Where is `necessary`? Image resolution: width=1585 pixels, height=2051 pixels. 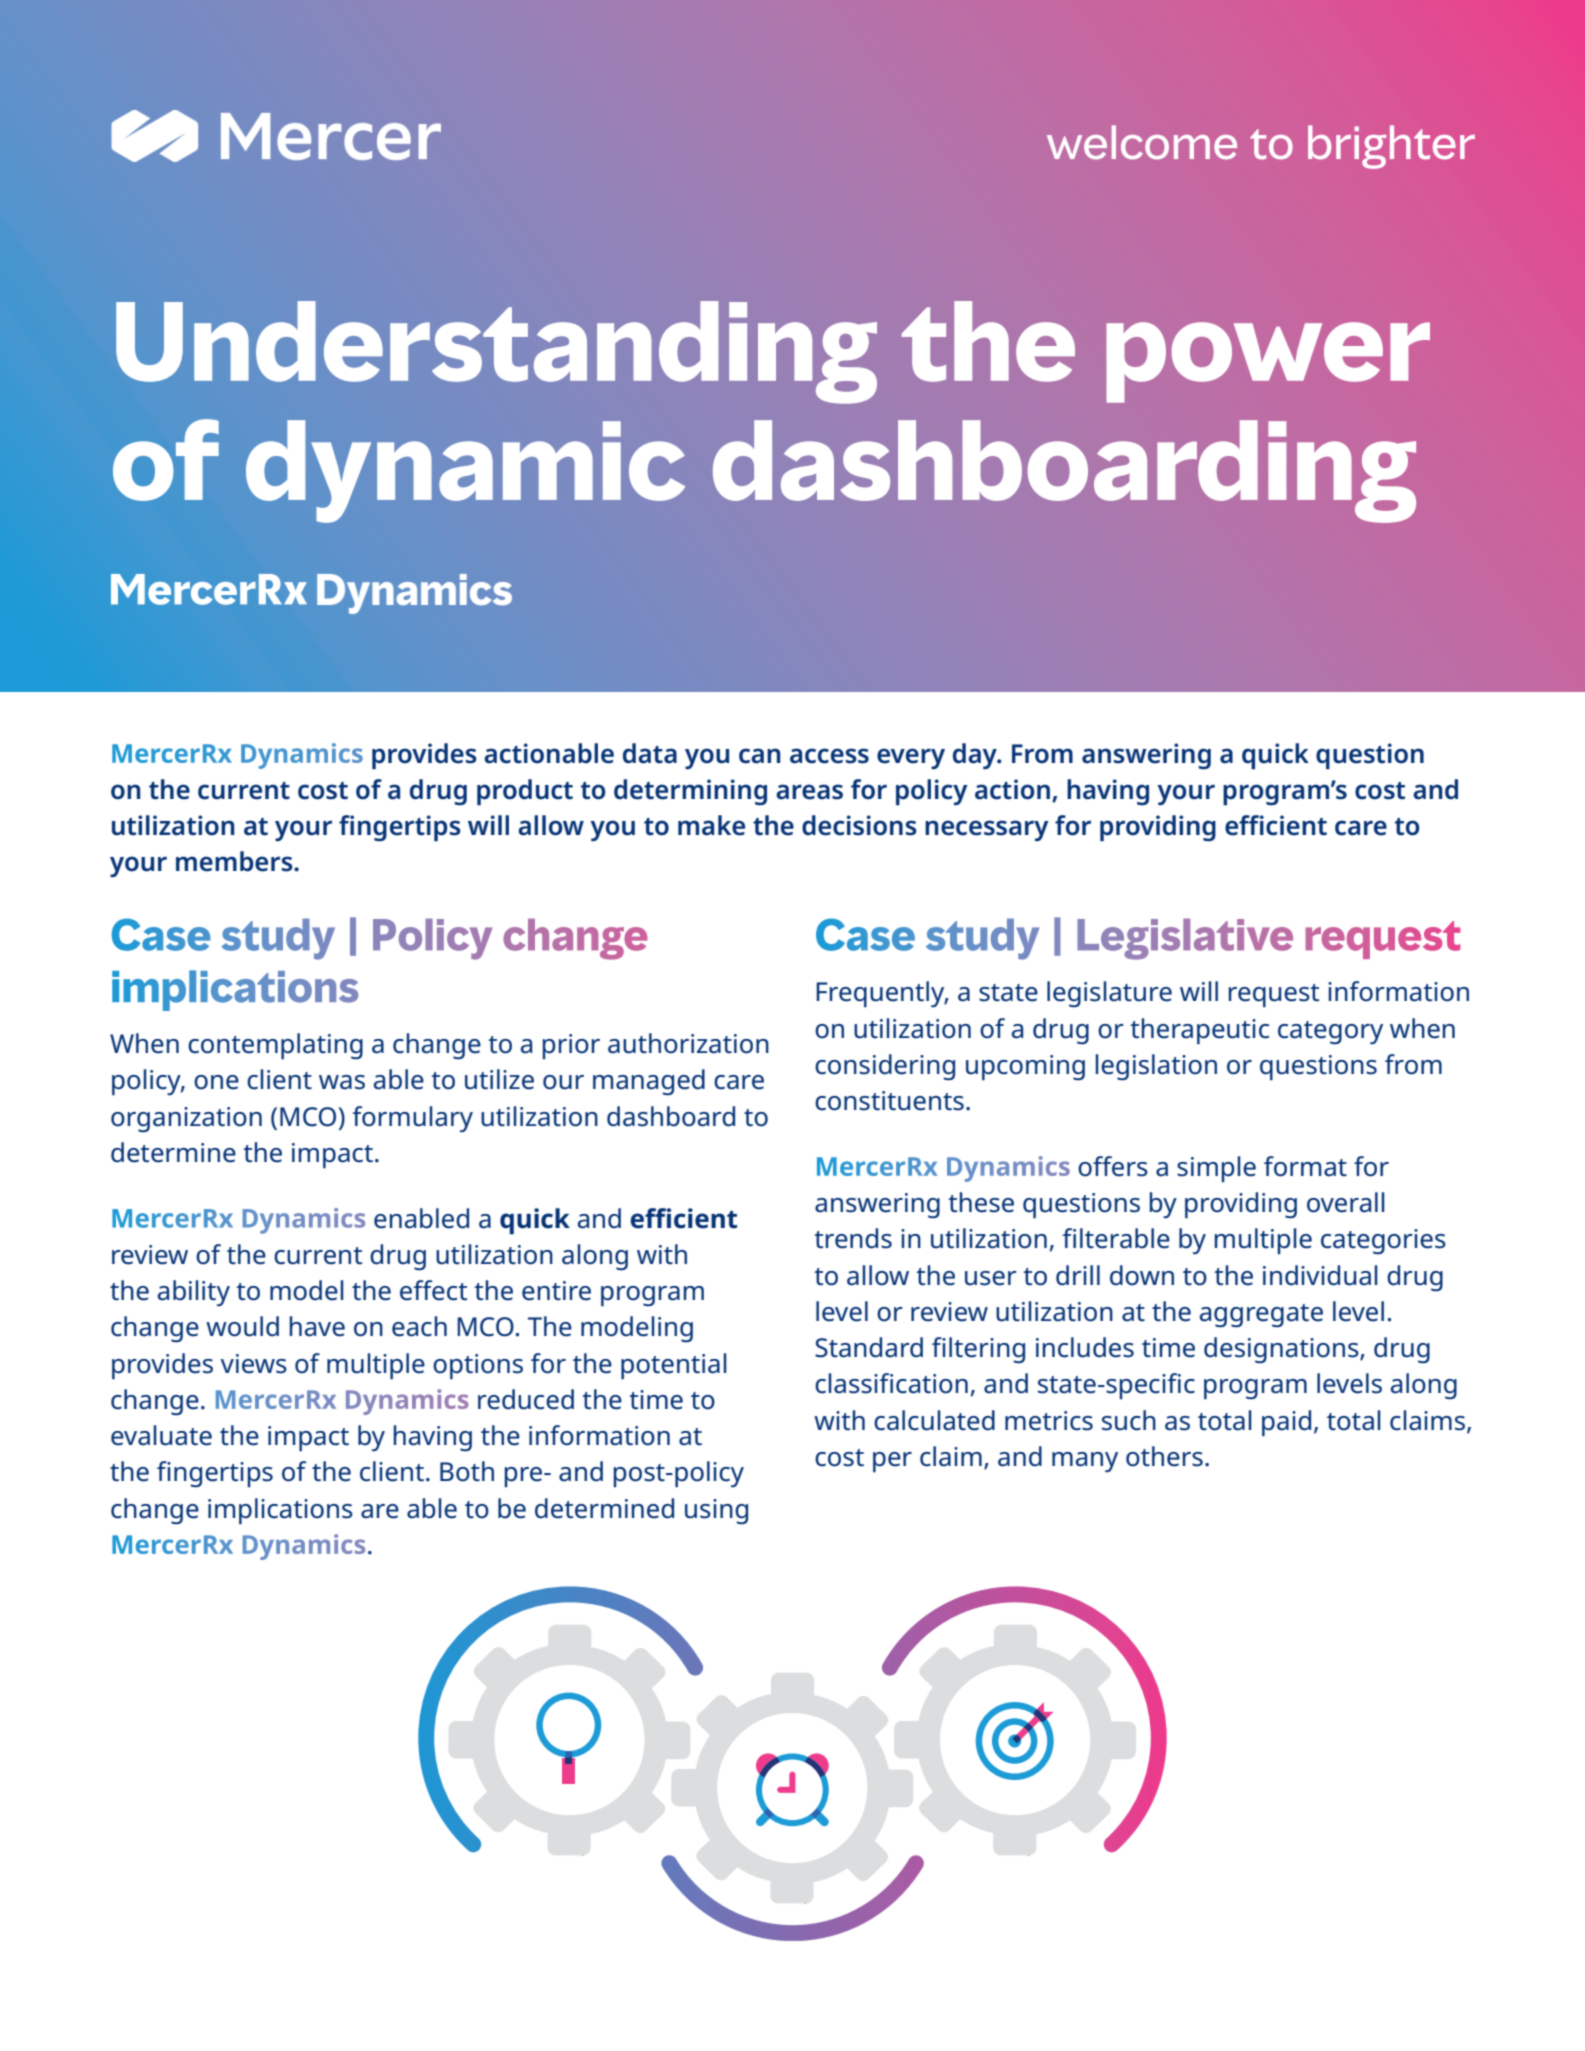 necessary is located at coordinates (987, 830).
